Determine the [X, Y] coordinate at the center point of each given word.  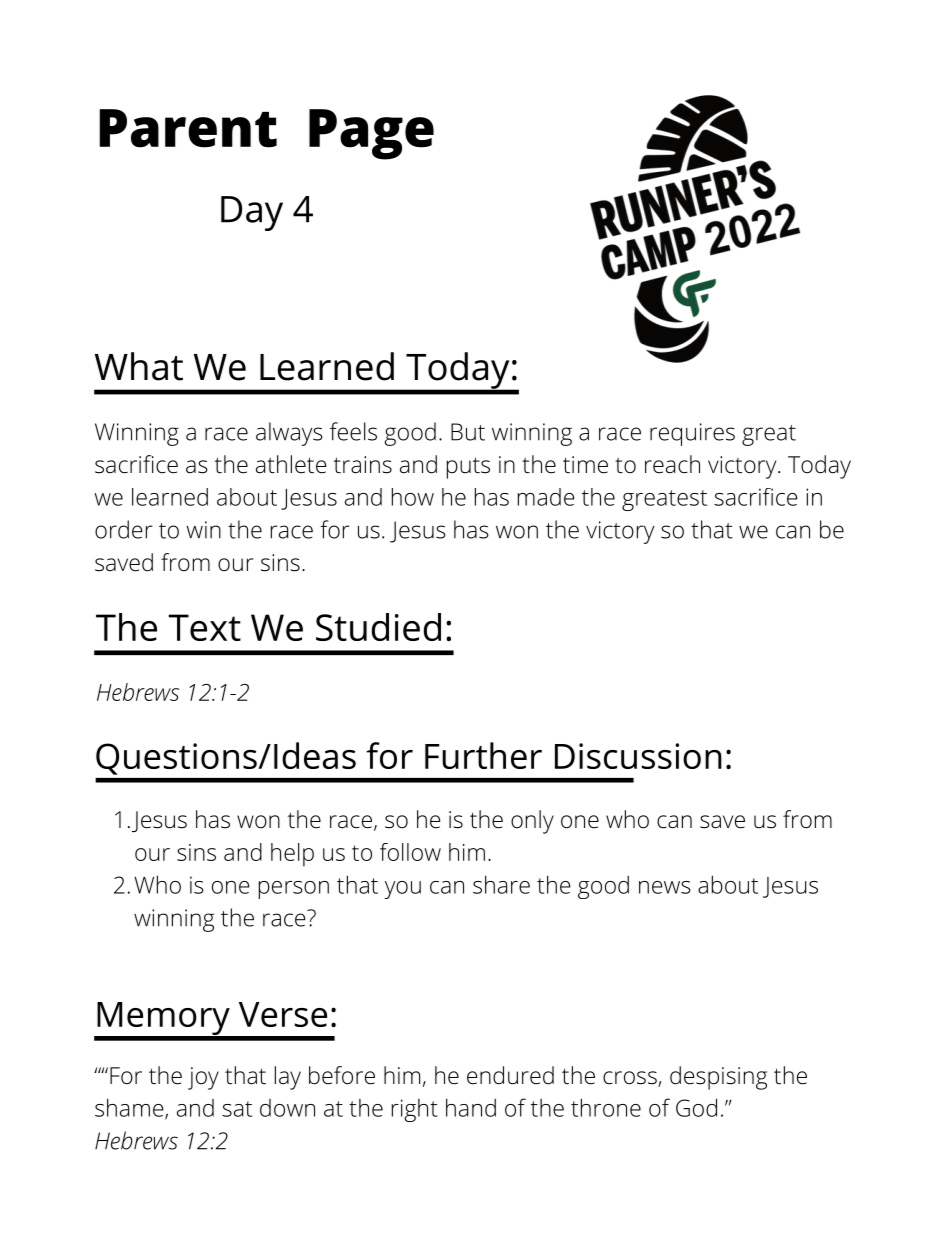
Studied [378, 627]
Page [371, 134]
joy [203, 1078]
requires [692, 434]
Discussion [638, 756]
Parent [188, 128]
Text [205, 627]
